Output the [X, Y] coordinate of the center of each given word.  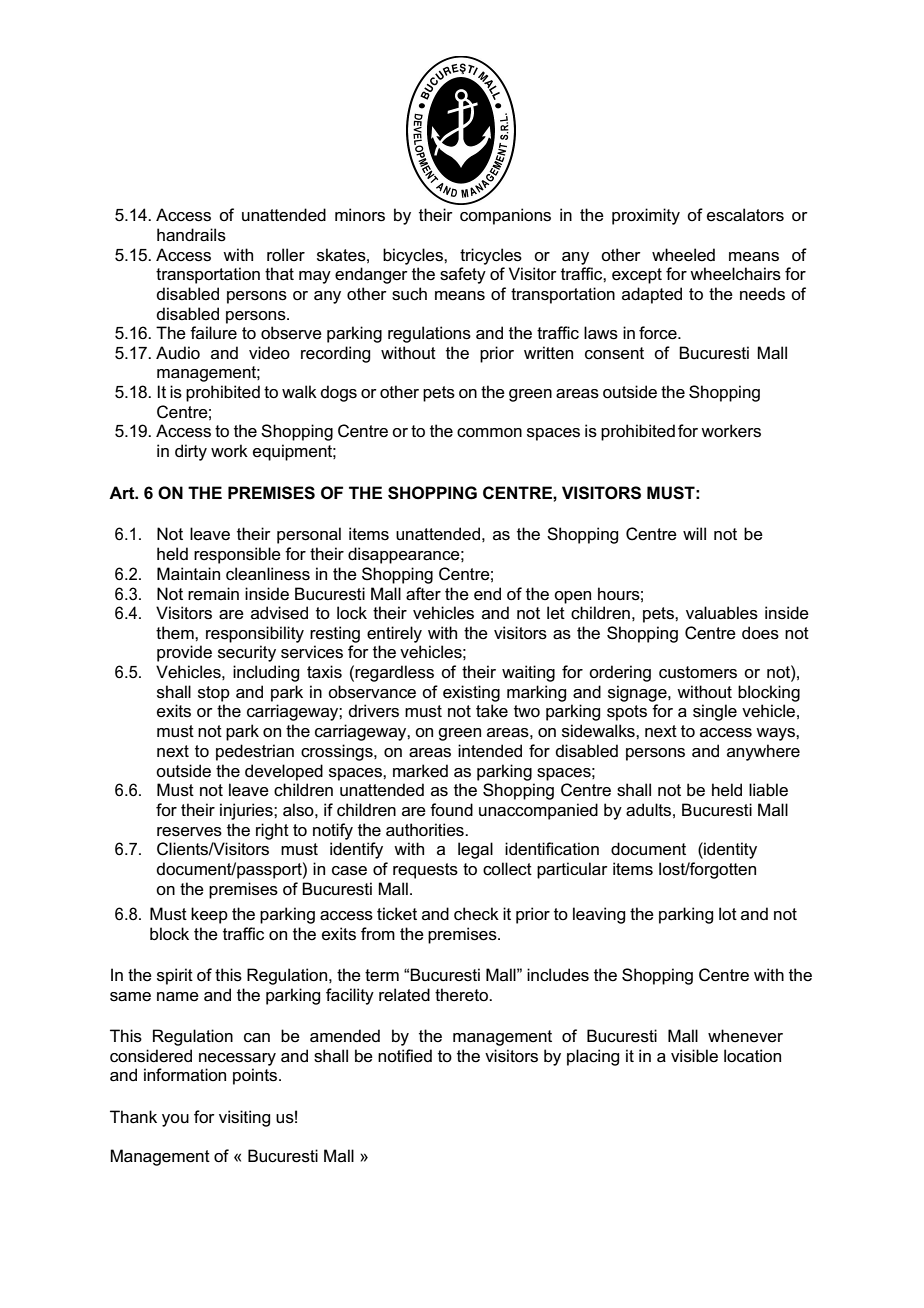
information [185, 1075]
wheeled [683, 255]
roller [286, 255]
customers [698, 672]
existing [471, 693]
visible [694, 1056]
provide [184, 653]
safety [463, 275]
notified [405, 1056]
